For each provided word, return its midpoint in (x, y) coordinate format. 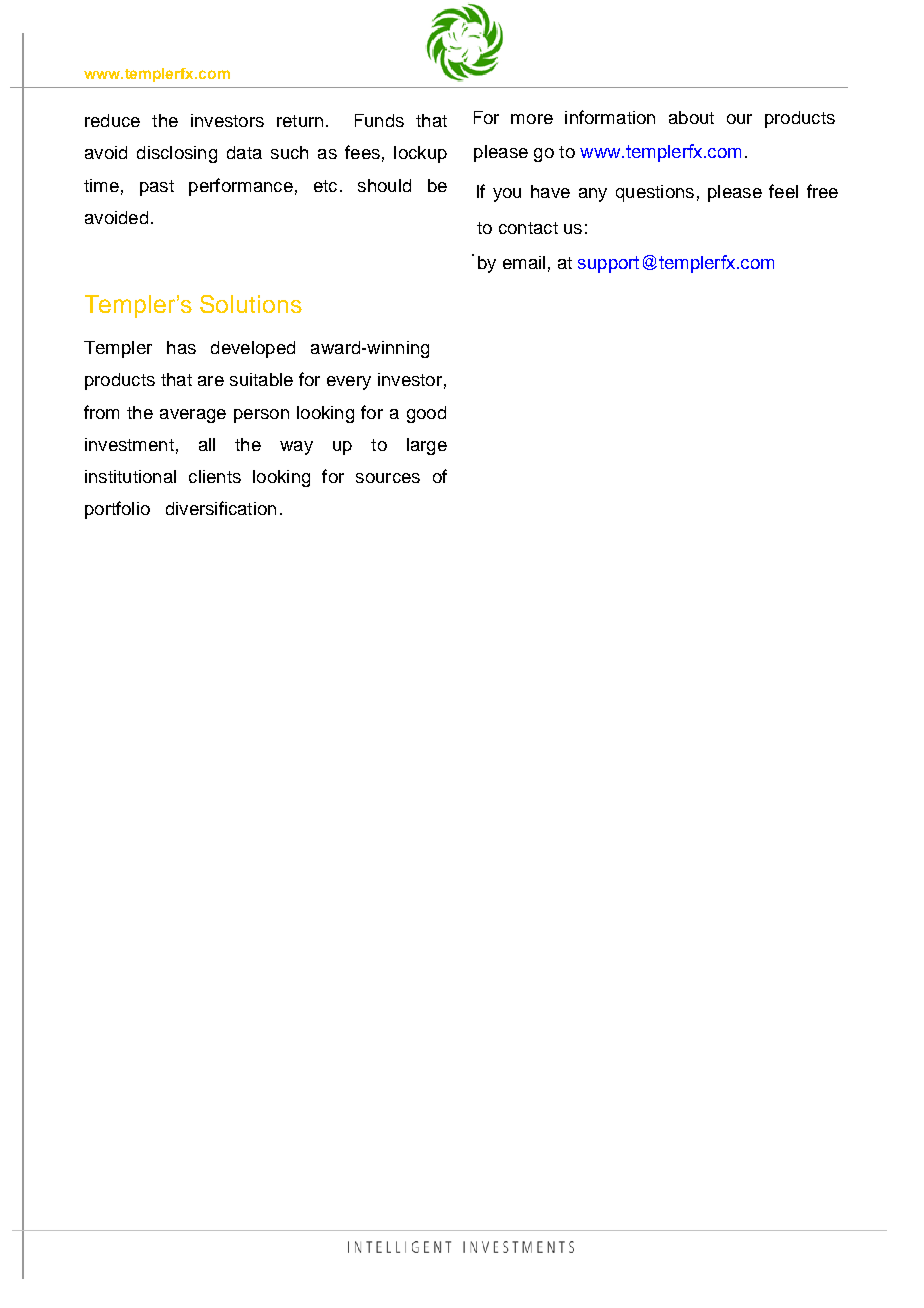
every (349, 383)
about (691, 117)
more (532, 119)
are (211, 381)
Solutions (251, 304)
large (427, 446)
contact (528, 228)
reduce (112, 120)
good (426, 414)
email (524, 262)
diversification (221, 508)
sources (388, 478)
